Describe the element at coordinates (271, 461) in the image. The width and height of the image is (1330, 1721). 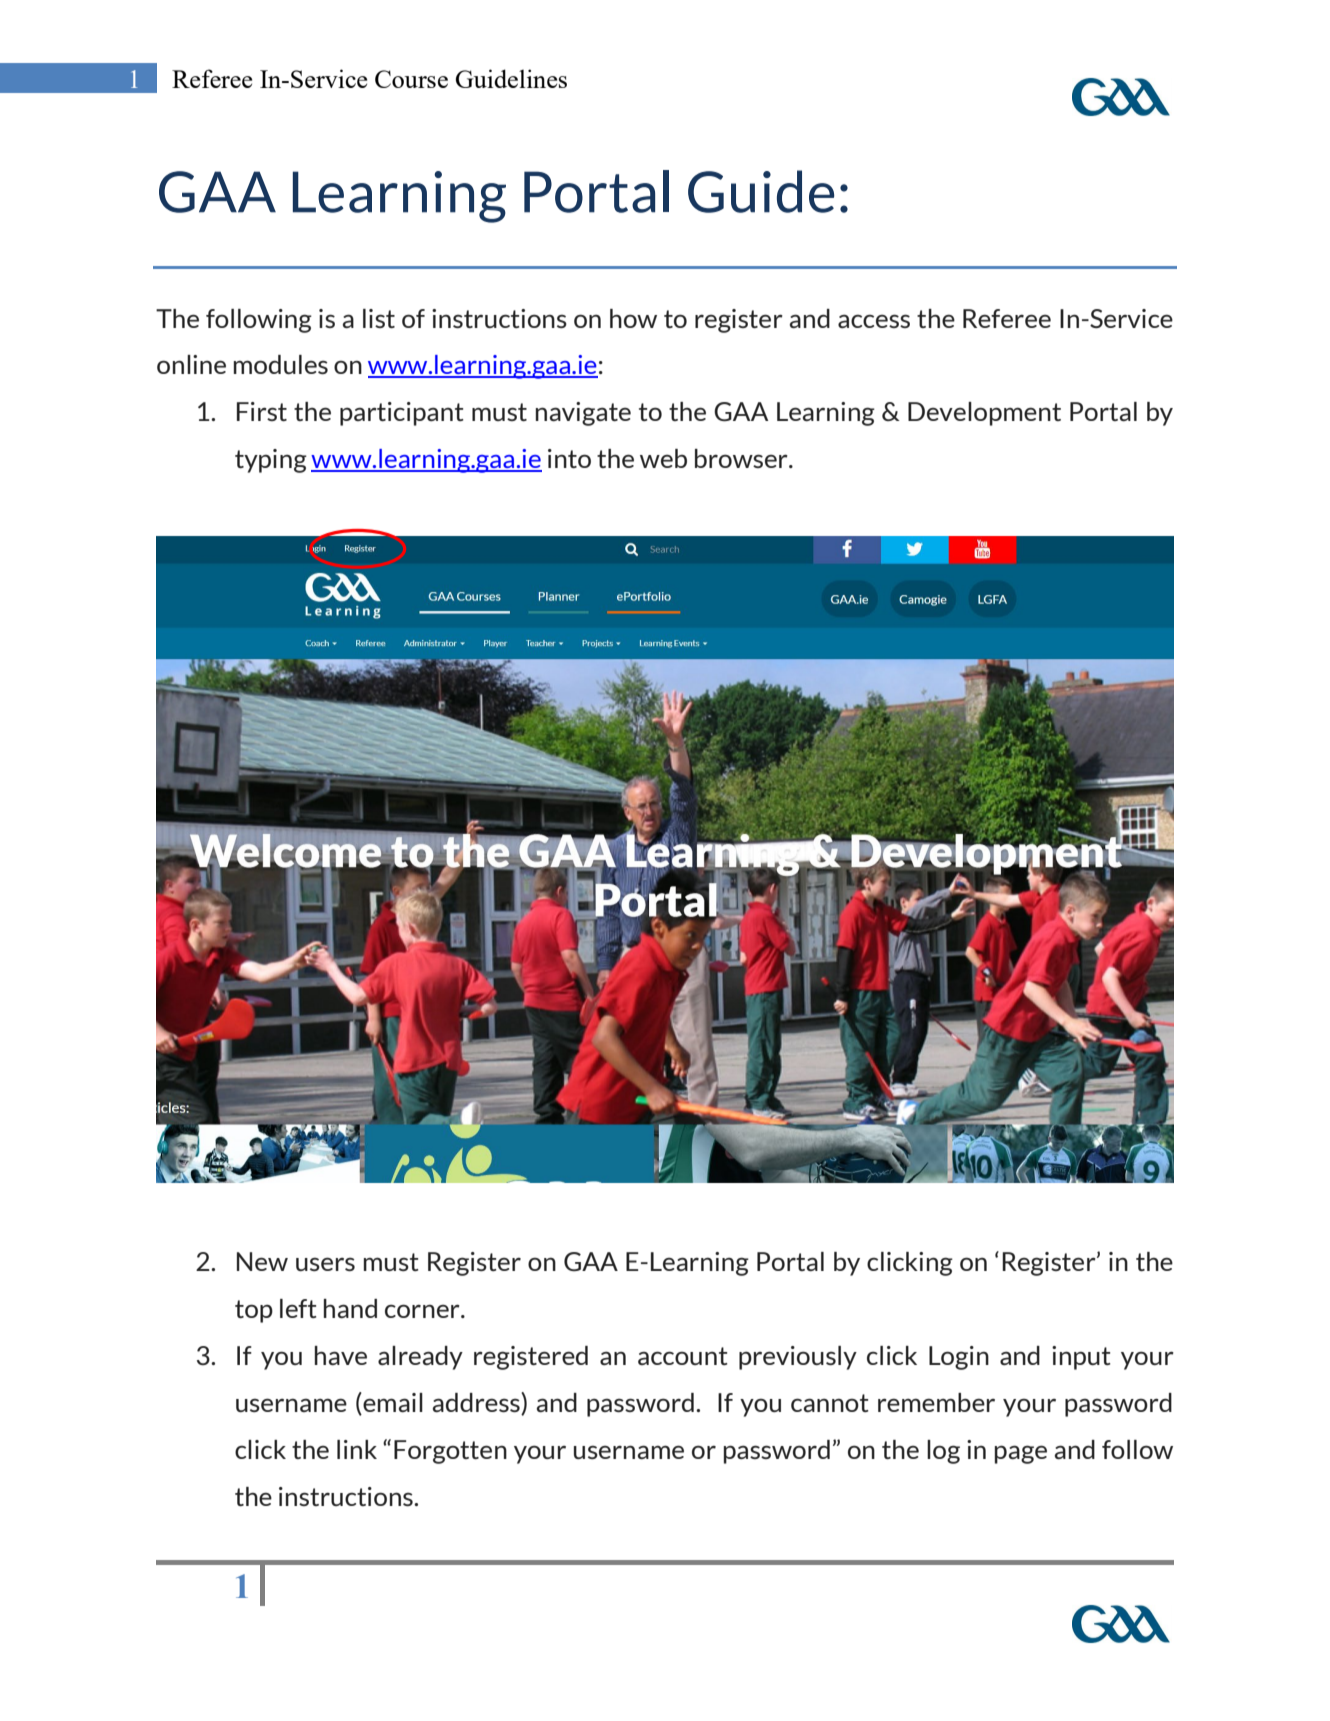
I see `typing` at that location.
